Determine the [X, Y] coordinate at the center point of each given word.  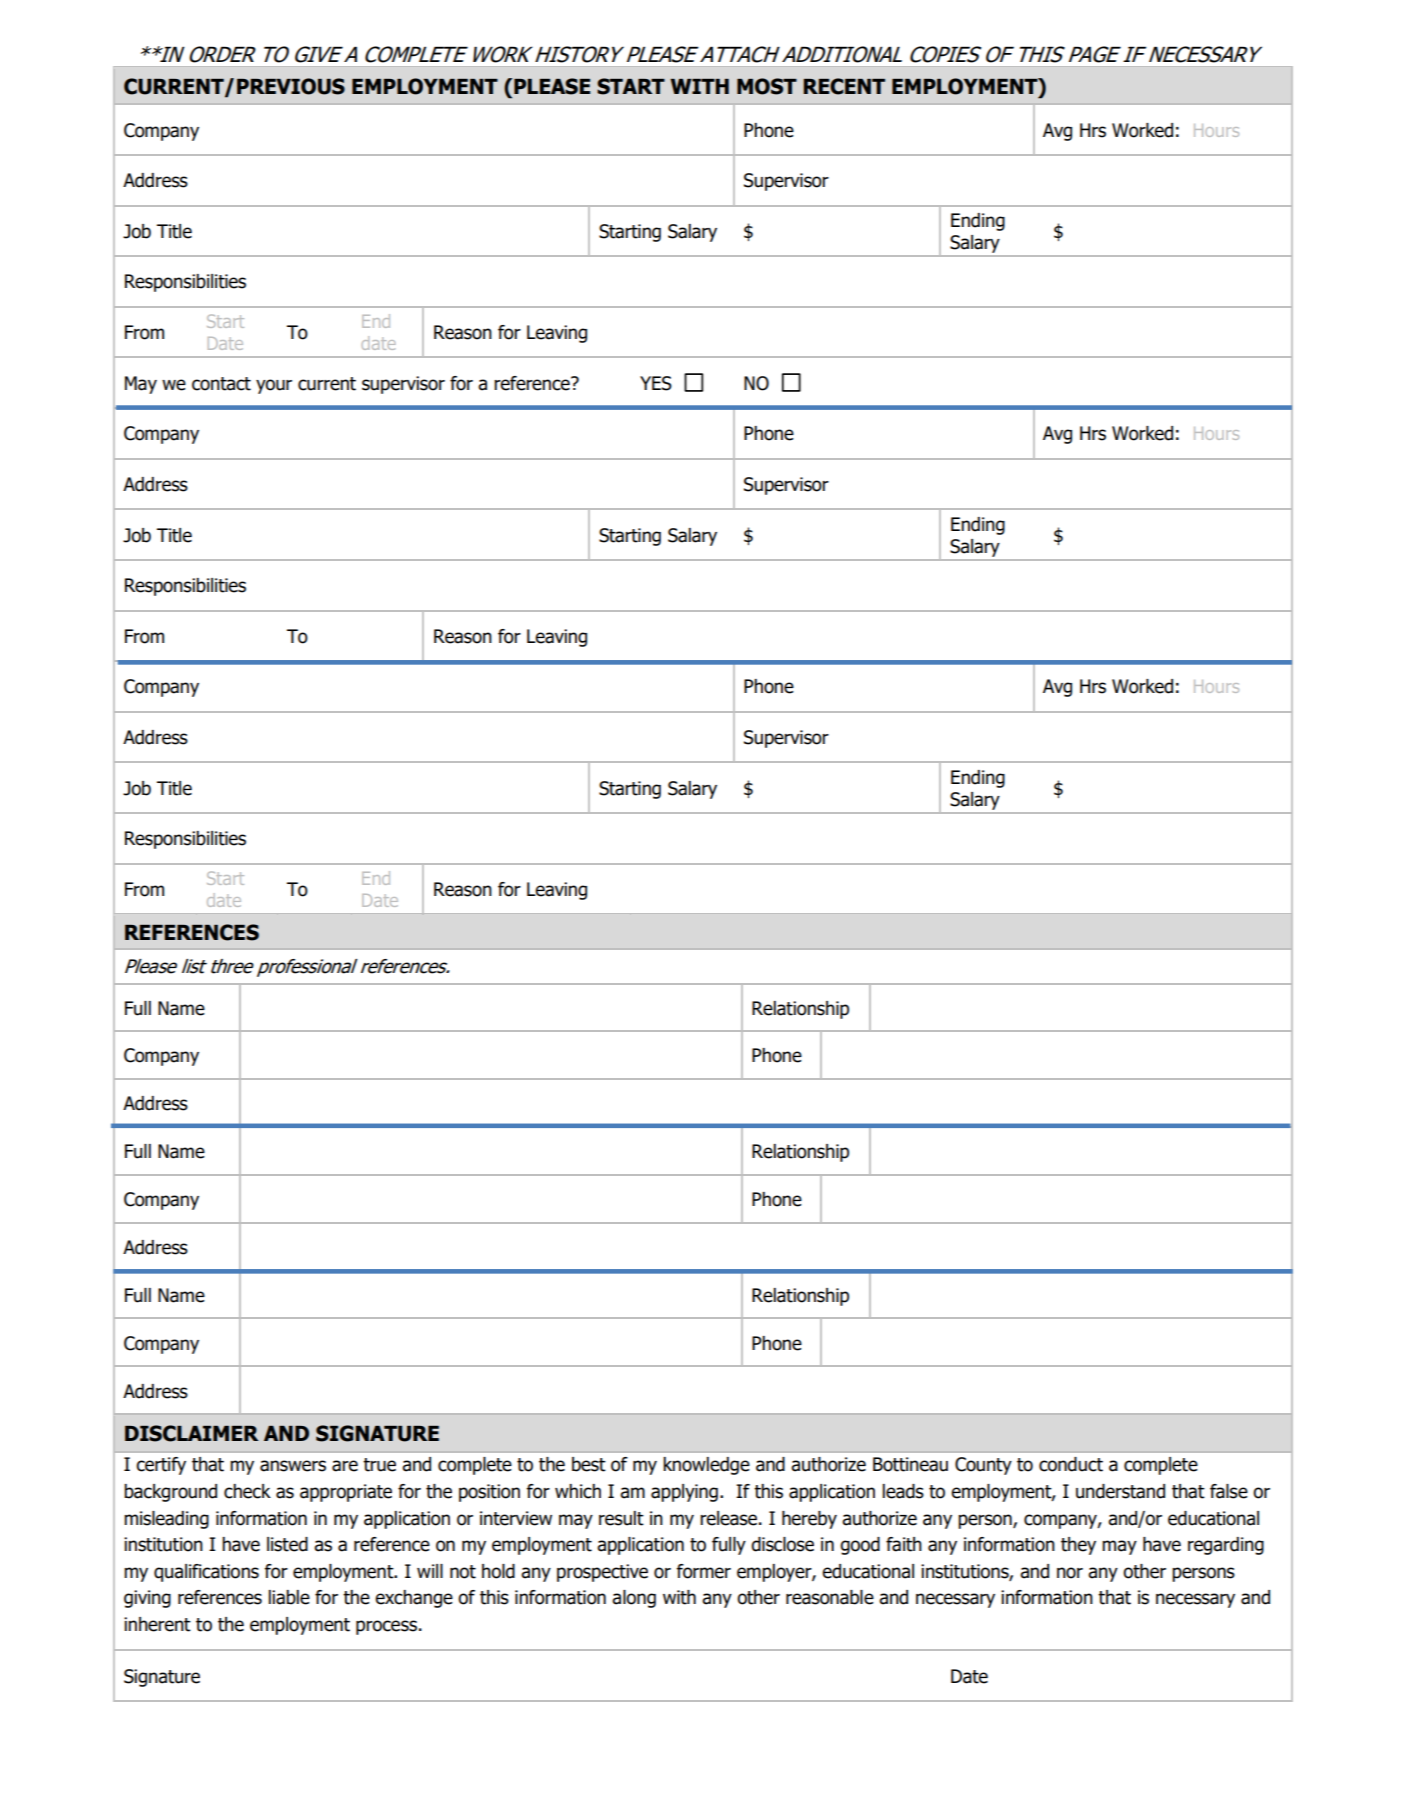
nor [1070, 1573]
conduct [1071, 1464]
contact [221, 384]
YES [656, 383]
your [274, 386]
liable [289, 1597]
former [704, 1571]
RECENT [844, 86]
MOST [767, 86]
